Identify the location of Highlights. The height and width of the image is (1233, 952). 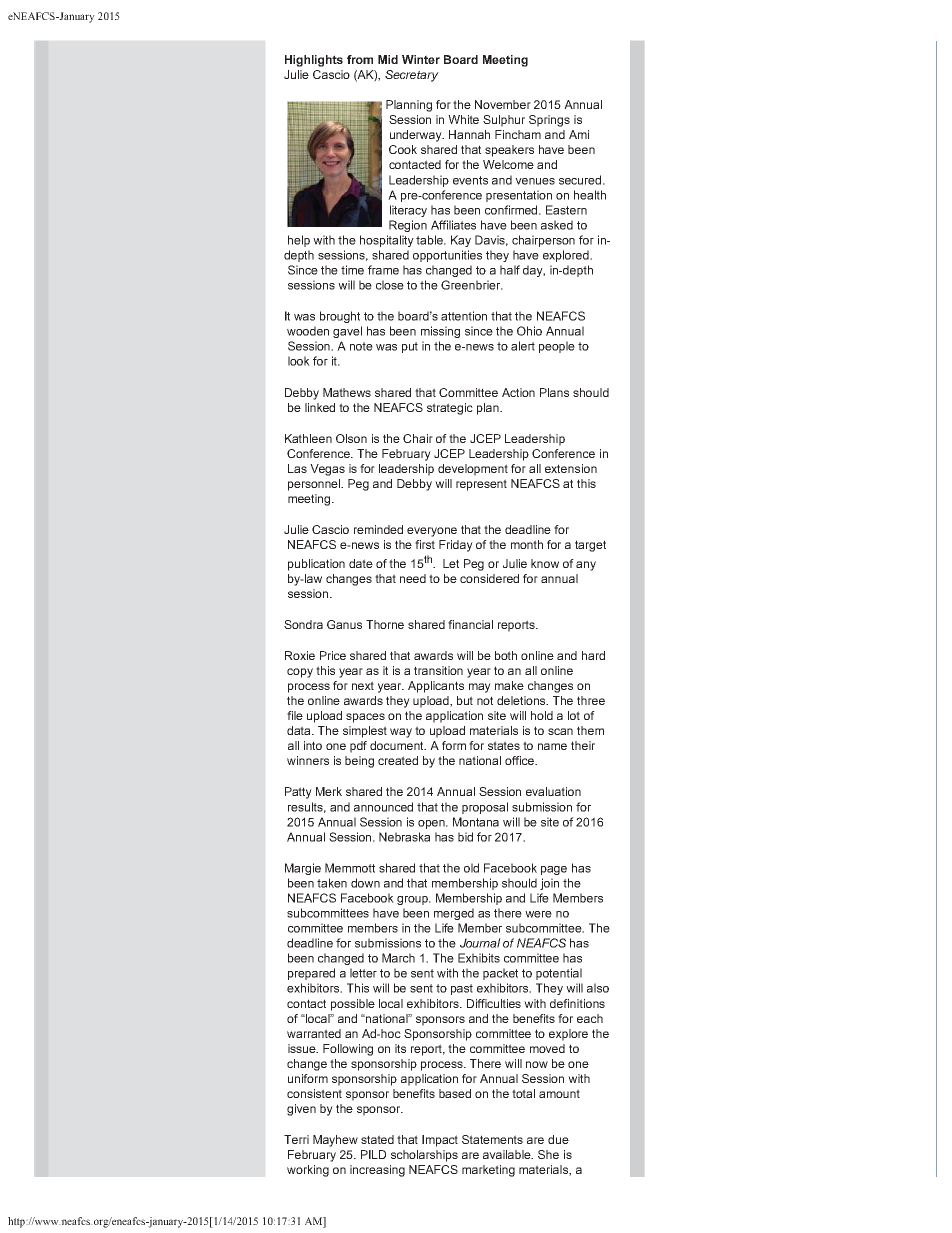
(314, 61).
